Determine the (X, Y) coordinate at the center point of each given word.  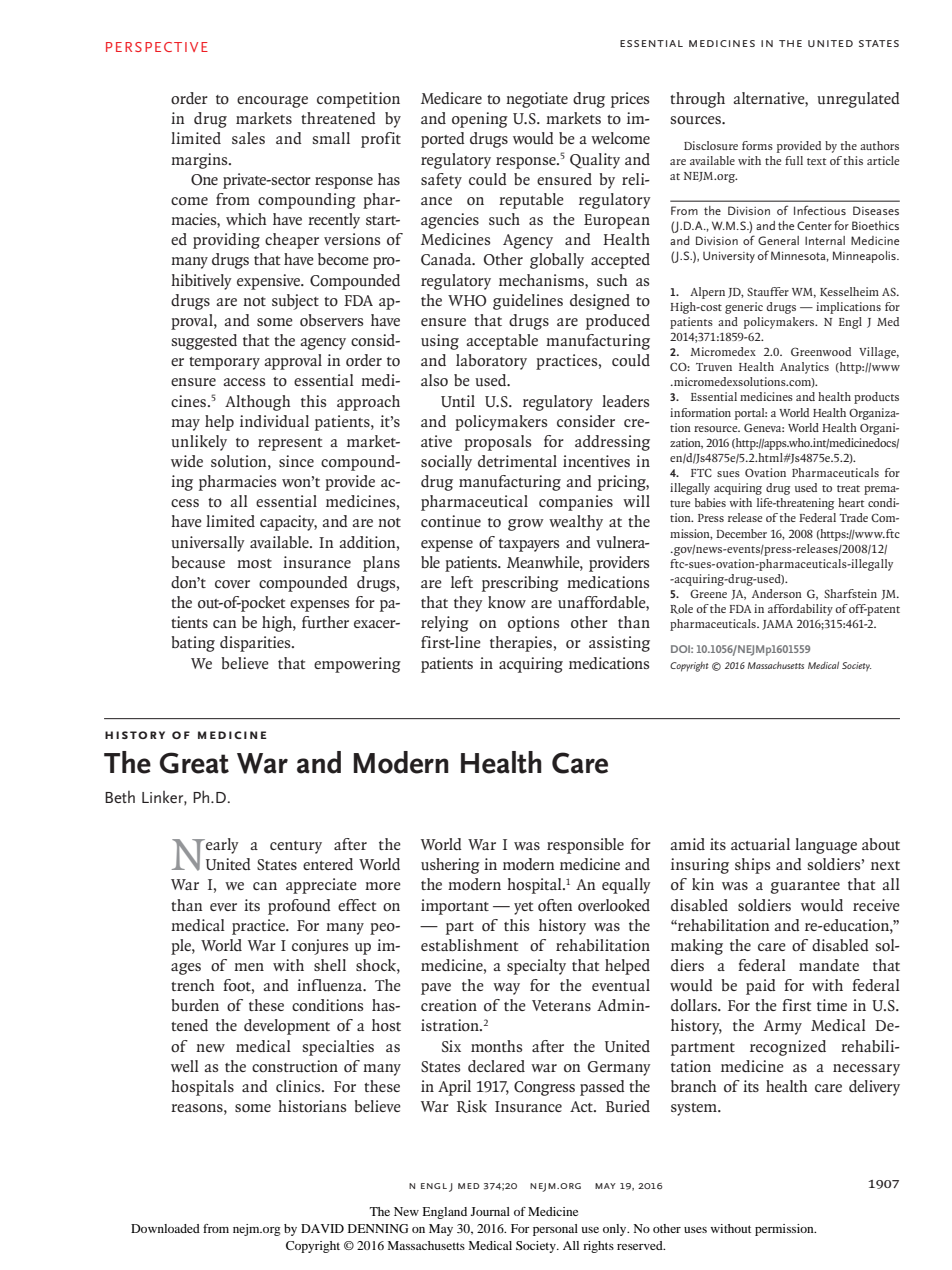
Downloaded (165, 1228)
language (826, 846)
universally (208, 544)
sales (248, 138)
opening (480, 120)
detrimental (517, 461)
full (794, 160)
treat (848, 488)
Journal (490, 1211)
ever (223, 907)
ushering (450, 866)
